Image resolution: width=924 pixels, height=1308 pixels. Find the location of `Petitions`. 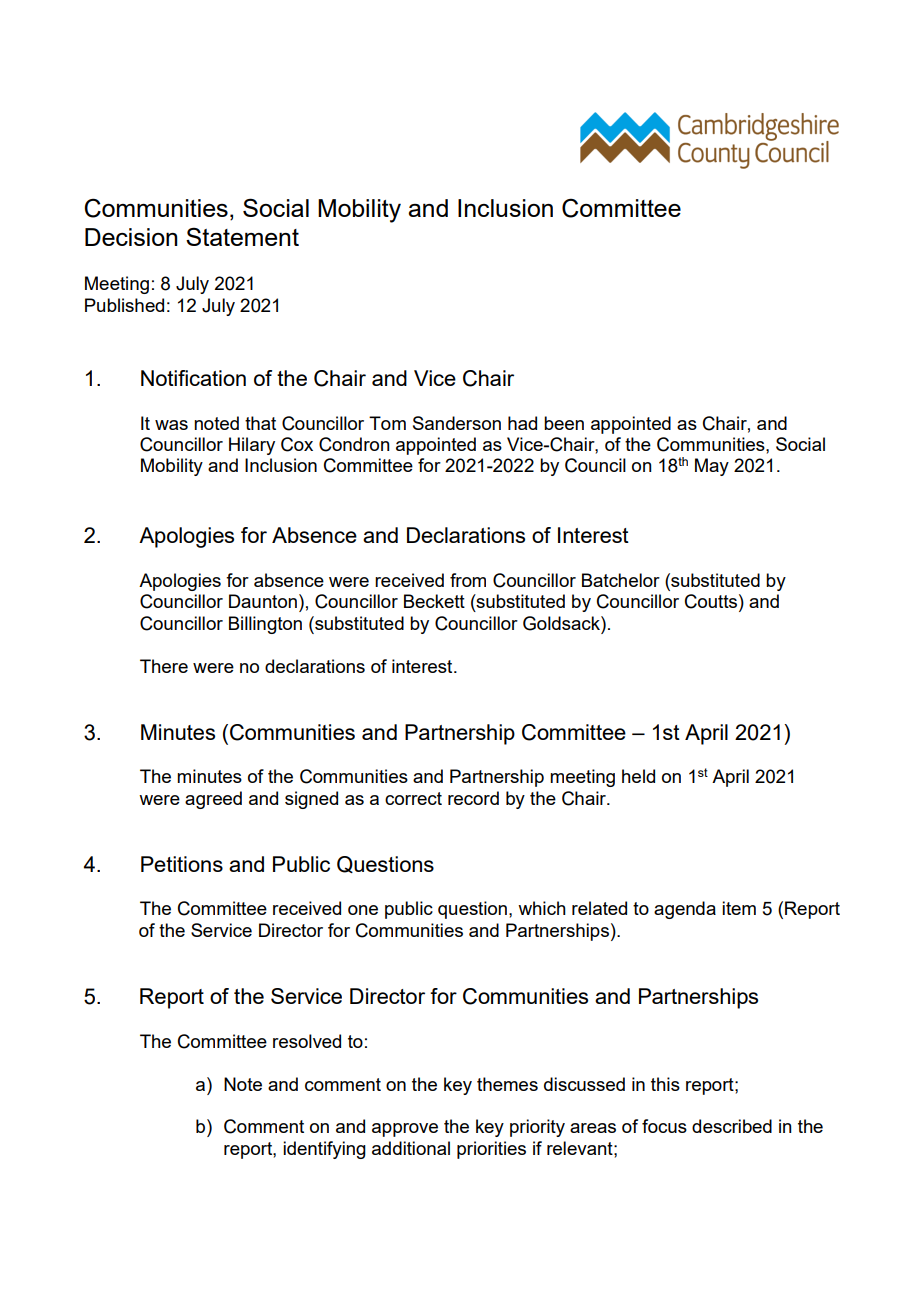

Petitions is located at coordinates (182, 864).
